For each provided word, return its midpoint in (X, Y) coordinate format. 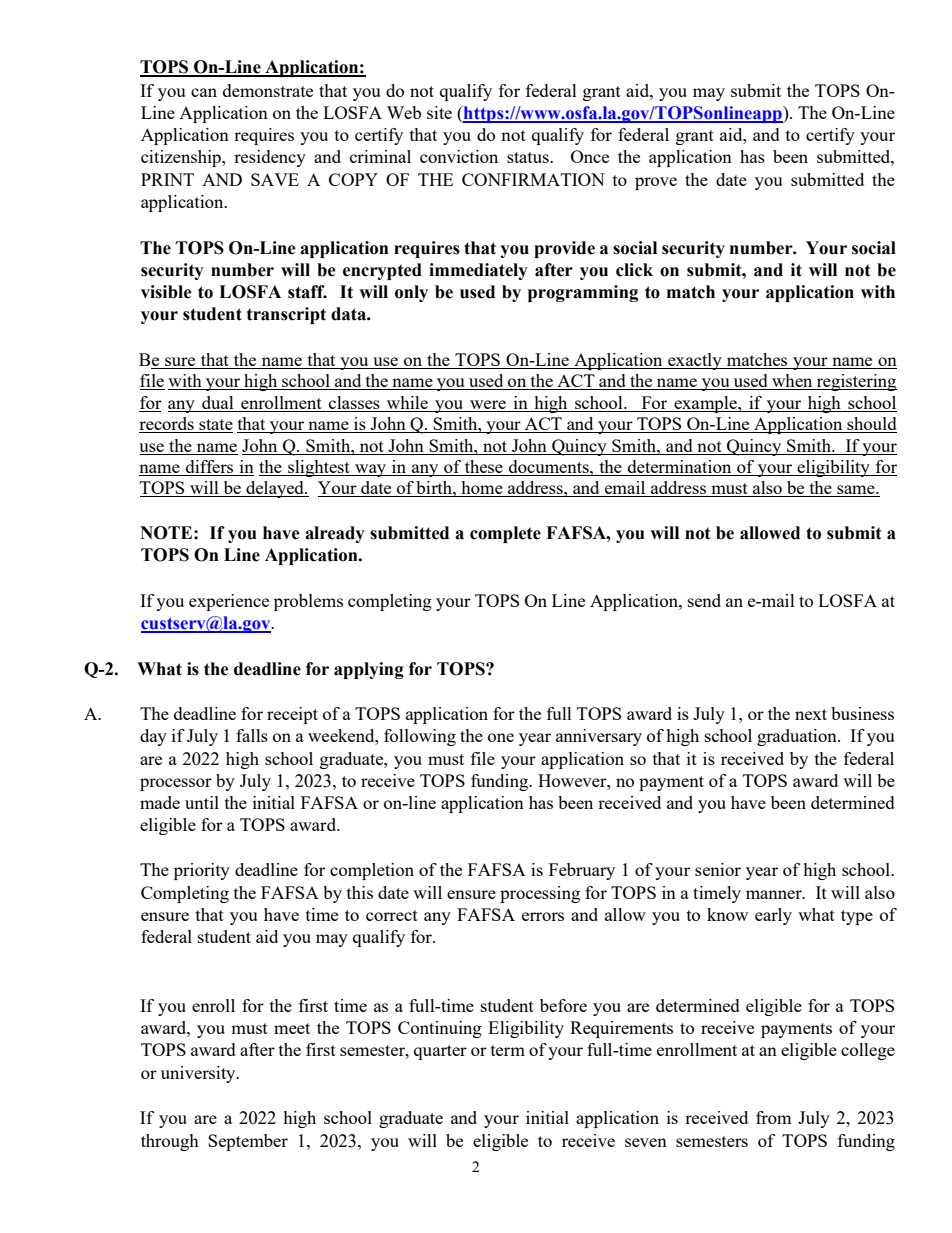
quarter (440, 1052)
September (248, 1142)
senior (718, 869)
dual (218, 402)
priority (202, 871)
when (792, 382)
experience (229, 602)
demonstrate (268, 90)
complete (505, 534)
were (488, 404)
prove (656, 183)
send (704, 600)
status (529, 157)
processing (540, 894)
